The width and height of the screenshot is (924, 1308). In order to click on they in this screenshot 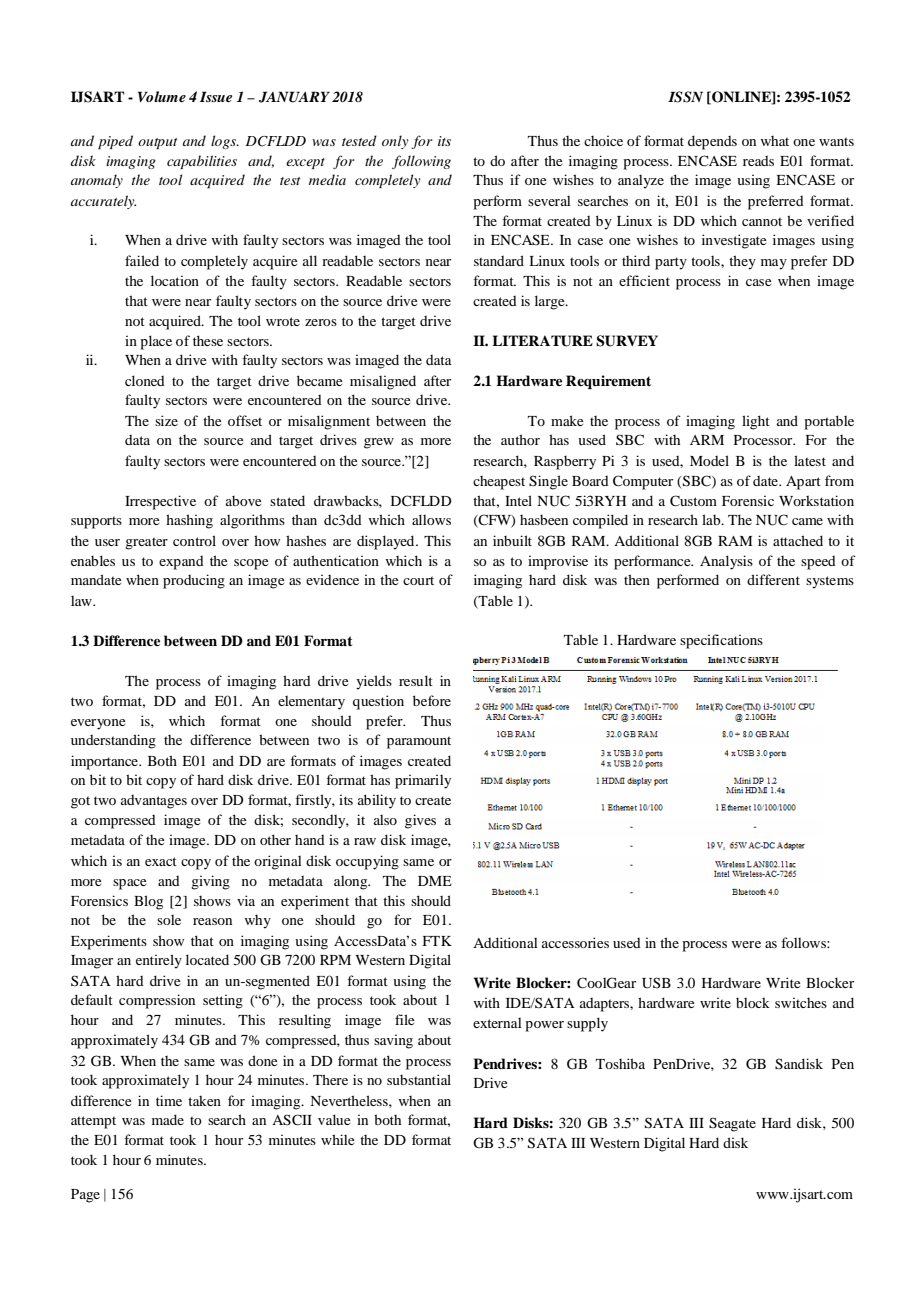, I will do `click(742, 262)`.
